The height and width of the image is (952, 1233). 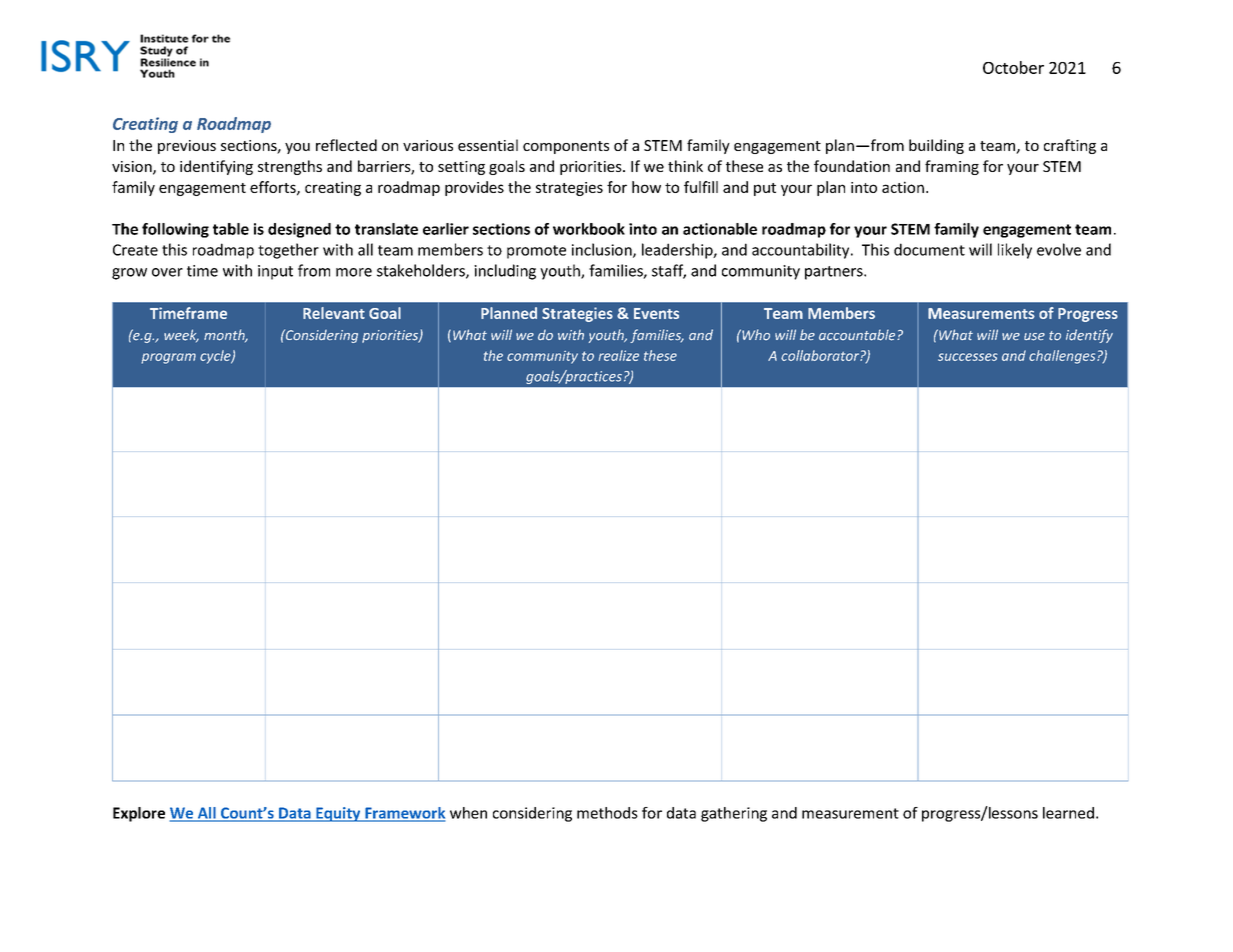 I want to click on week, so click(x=181, y=335).
